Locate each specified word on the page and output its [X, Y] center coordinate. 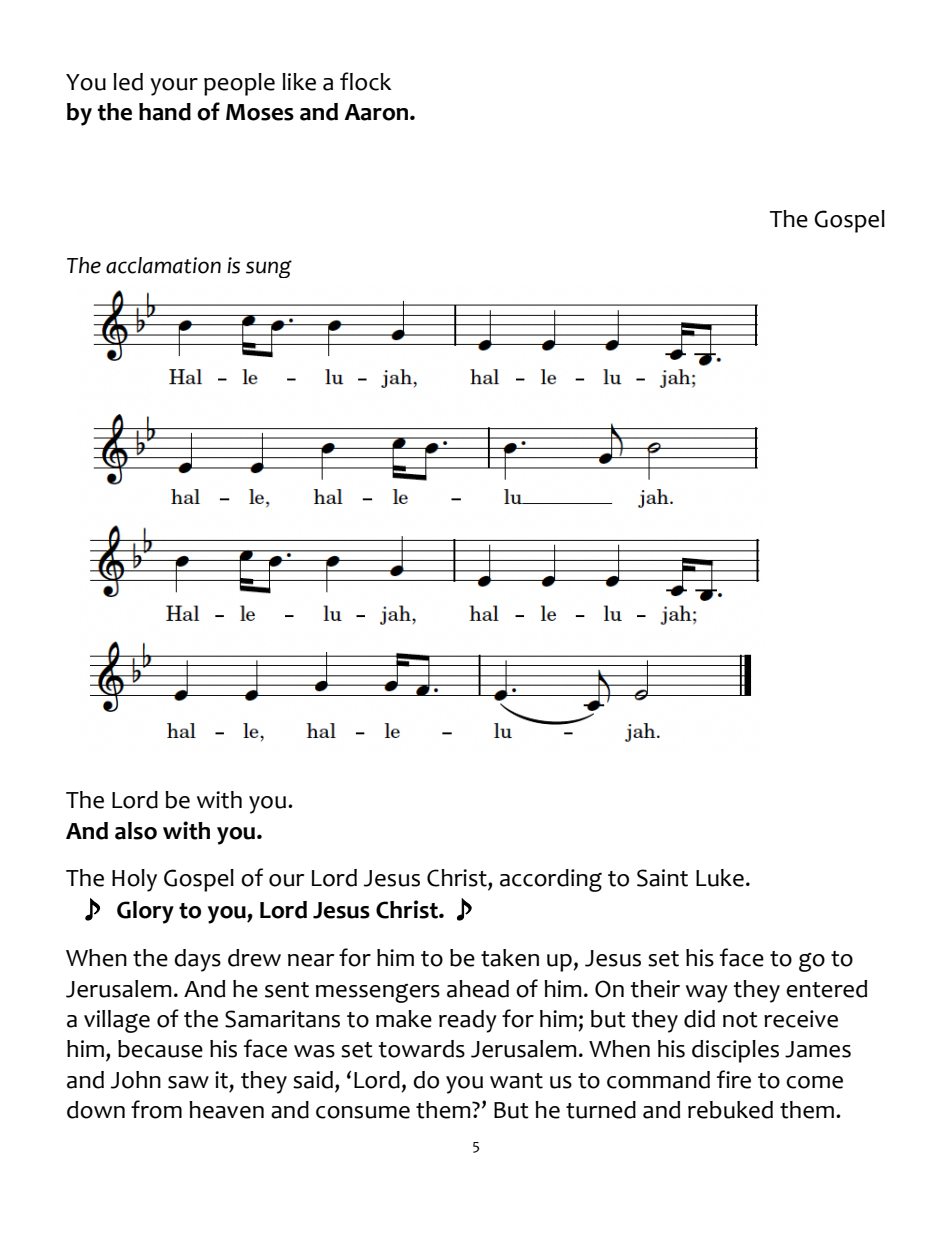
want [516, 1081]
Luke [720, 878]
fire [734, 1079]
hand [165, 112]
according [551, 880]
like [299, 82]
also [136, 831]
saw [188, 1082]
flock [366, 81]
